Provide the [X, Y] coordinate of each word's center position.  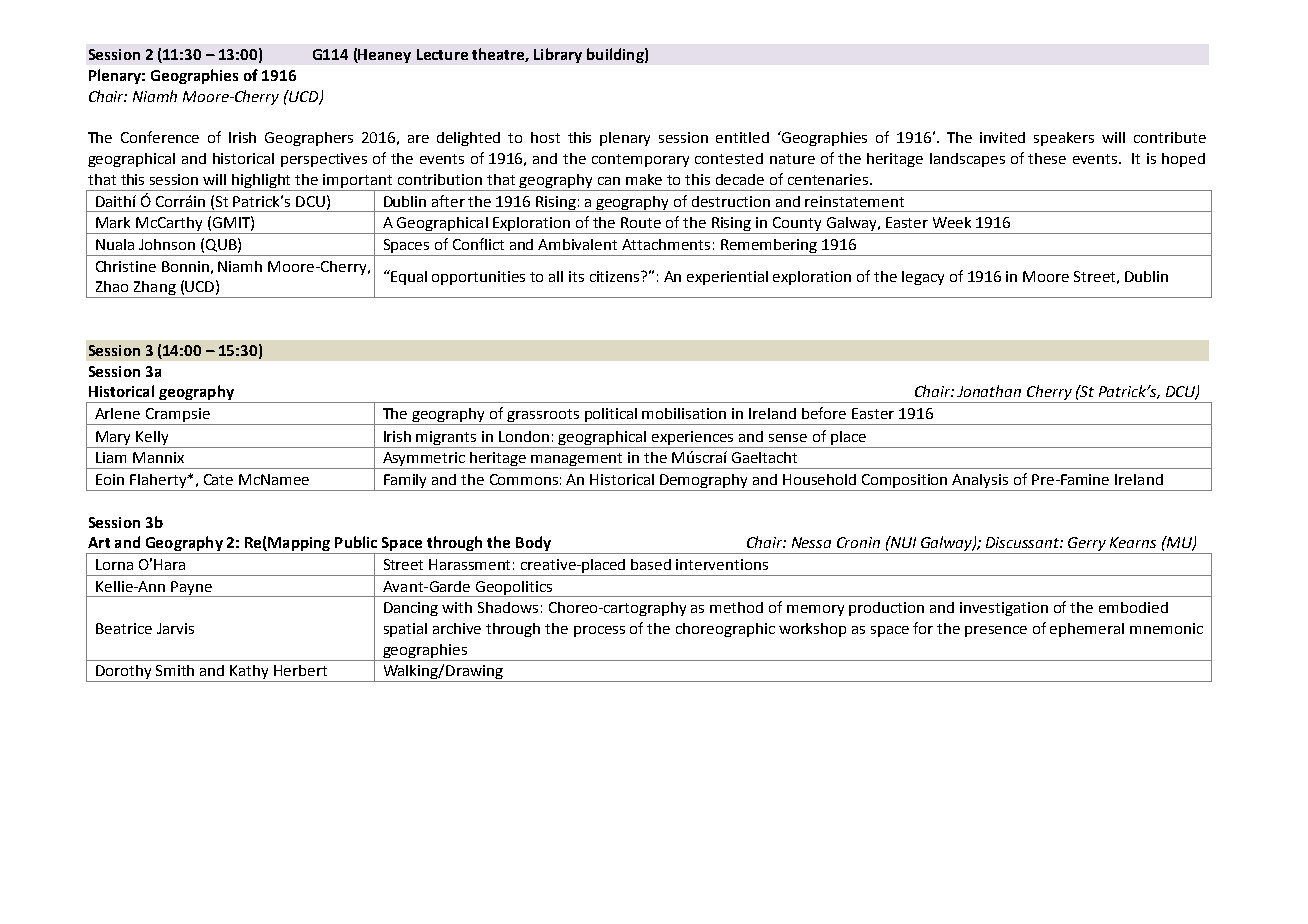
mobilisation [684, 413]
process [599, 631]
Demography [704, 482]
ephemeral [1087, 630]
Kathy [250, 673]
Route [641, 222]
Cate [218, 479]
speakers [1064, 139]
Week [952, 222]
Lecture [442, 54]
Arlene [117, 413]
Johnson [167, 244]
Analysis [981, 482]
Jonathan [989, 391]
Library [558, 55]
